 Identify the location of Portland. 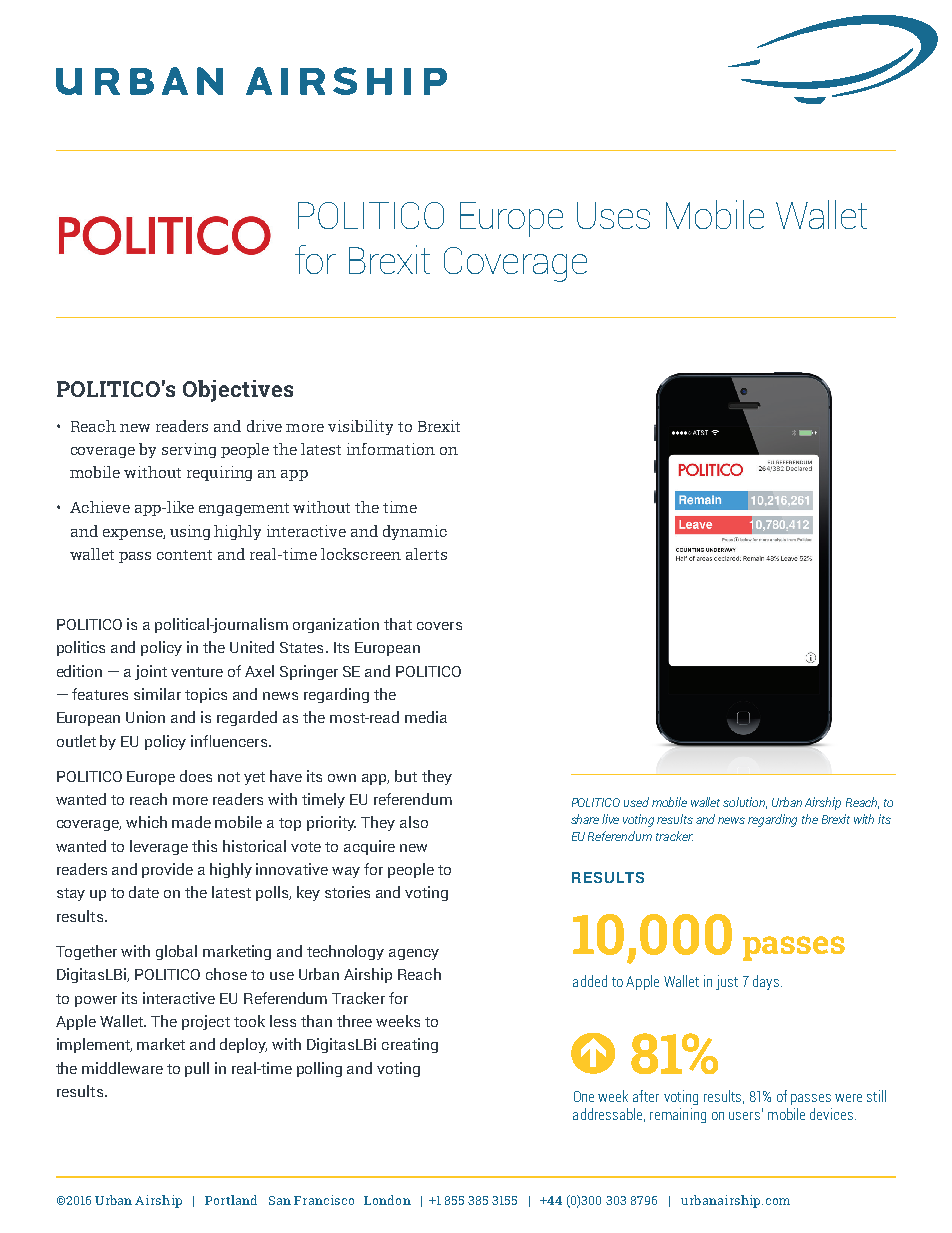
(231, 1200).
